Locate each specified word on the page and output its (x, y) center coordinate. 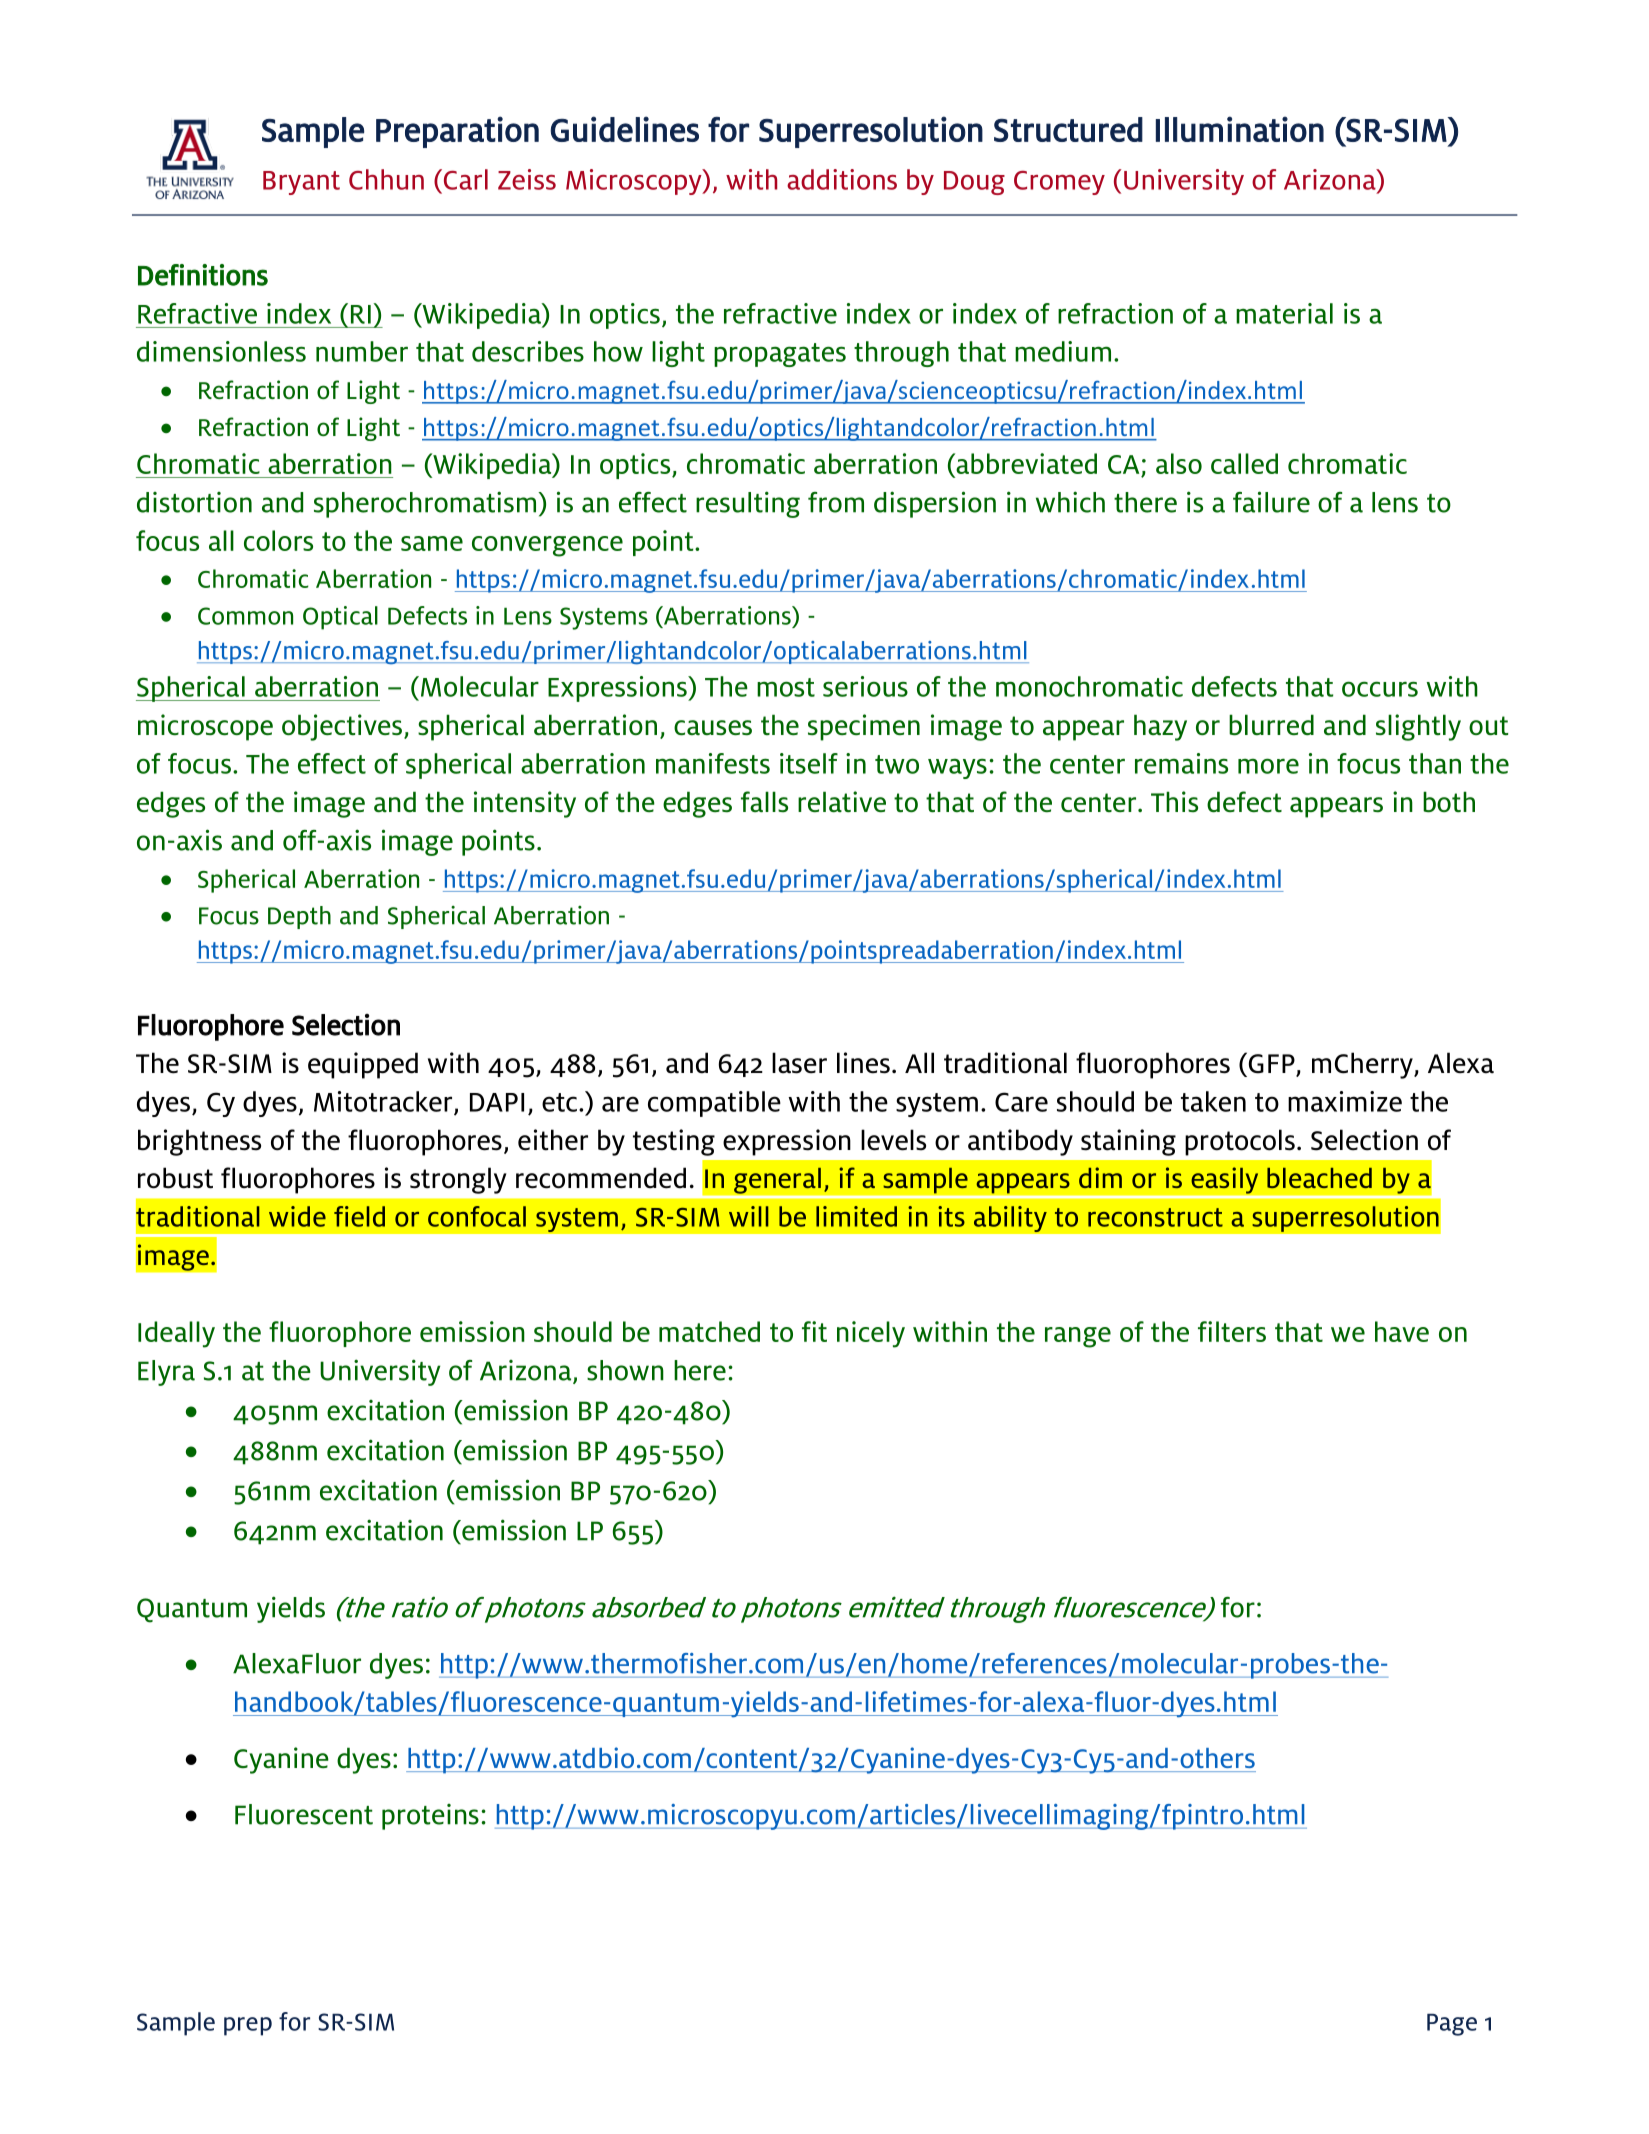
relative (842, 801)
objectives (342, 727)
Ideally (176, 1334)
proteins (430, 1817)
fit (814, 1331)
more (1268, 766)
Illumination (1240, 129)
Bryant (301, 183)
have (1402, 1331)
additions (842, 179)
